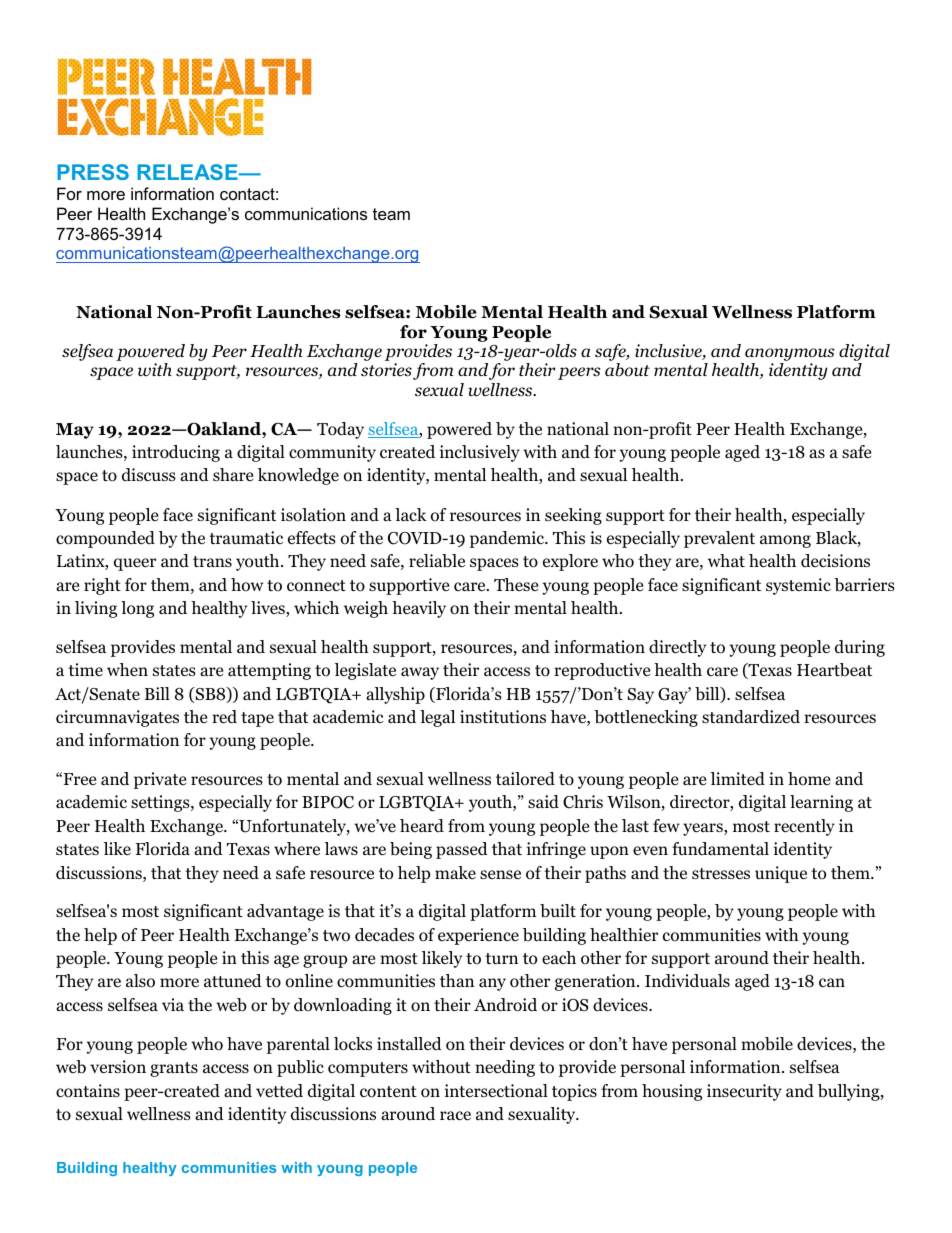 The width and height of the image is (952, 1233). What do you see at coordinates (386, 370) in the image?
I see `stories` at bounding box center [386, 370].
